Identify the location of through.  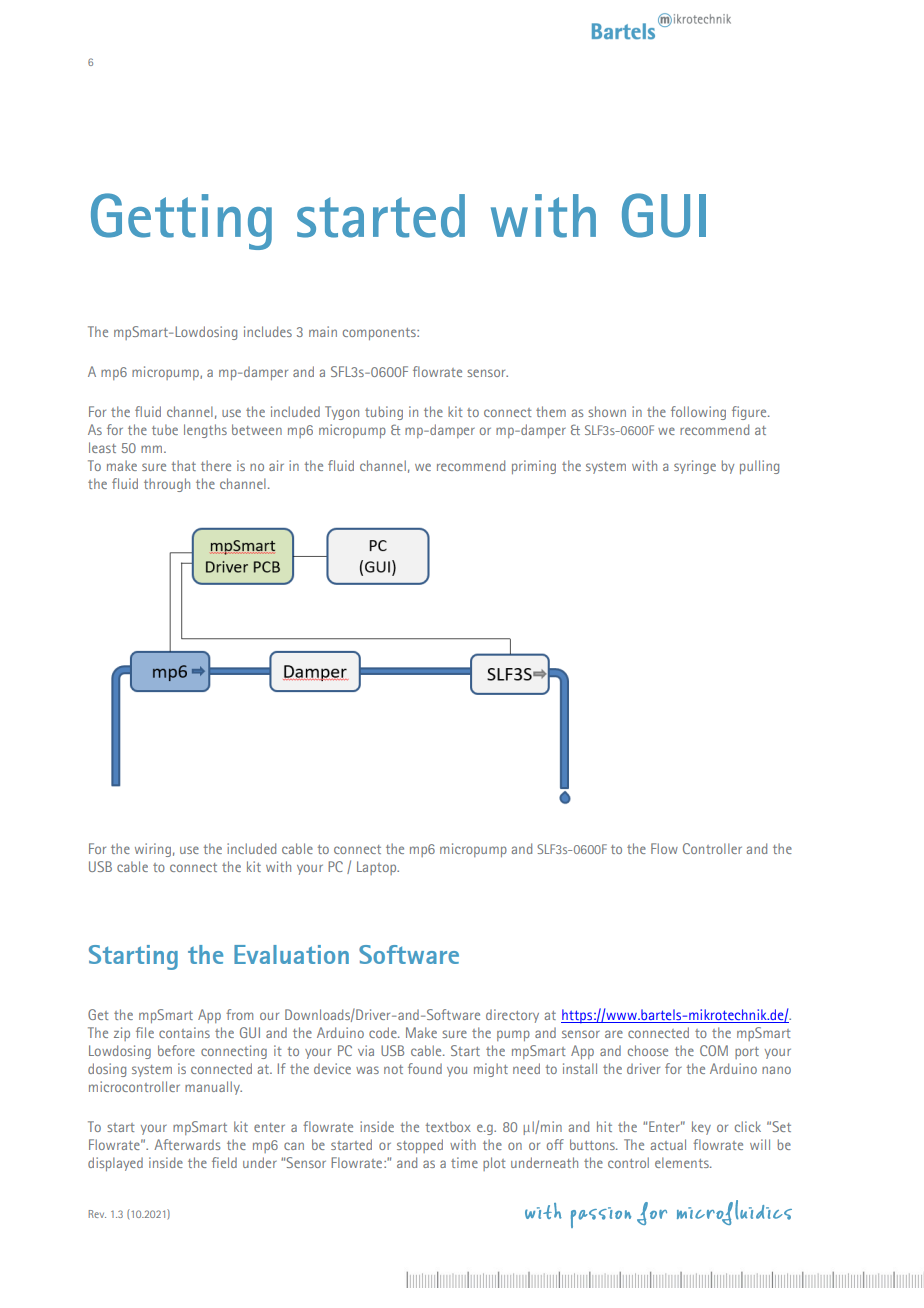
(167, 485).
